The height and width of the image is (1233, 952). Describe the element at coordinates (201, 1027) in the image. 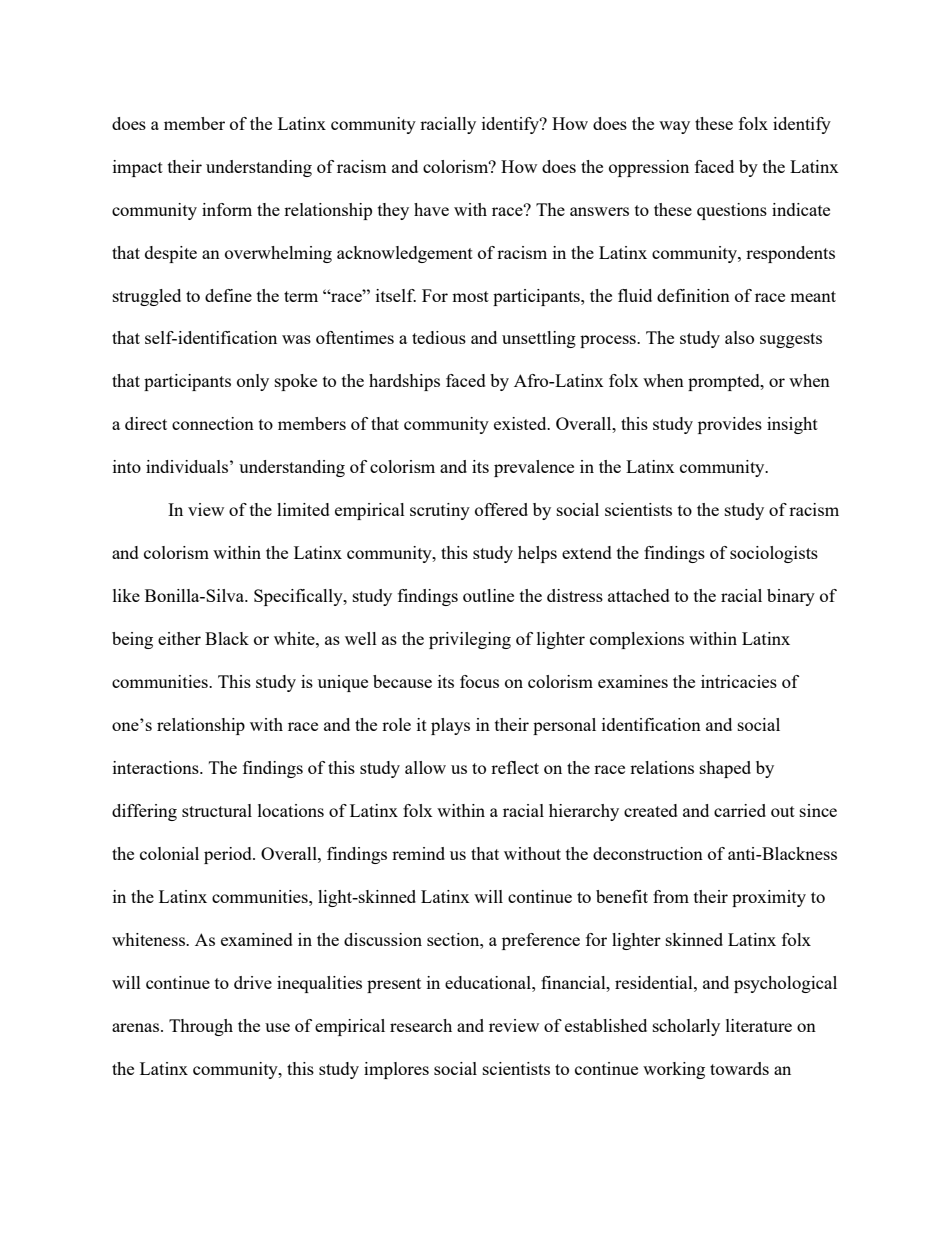

I see `Through` at that location.
